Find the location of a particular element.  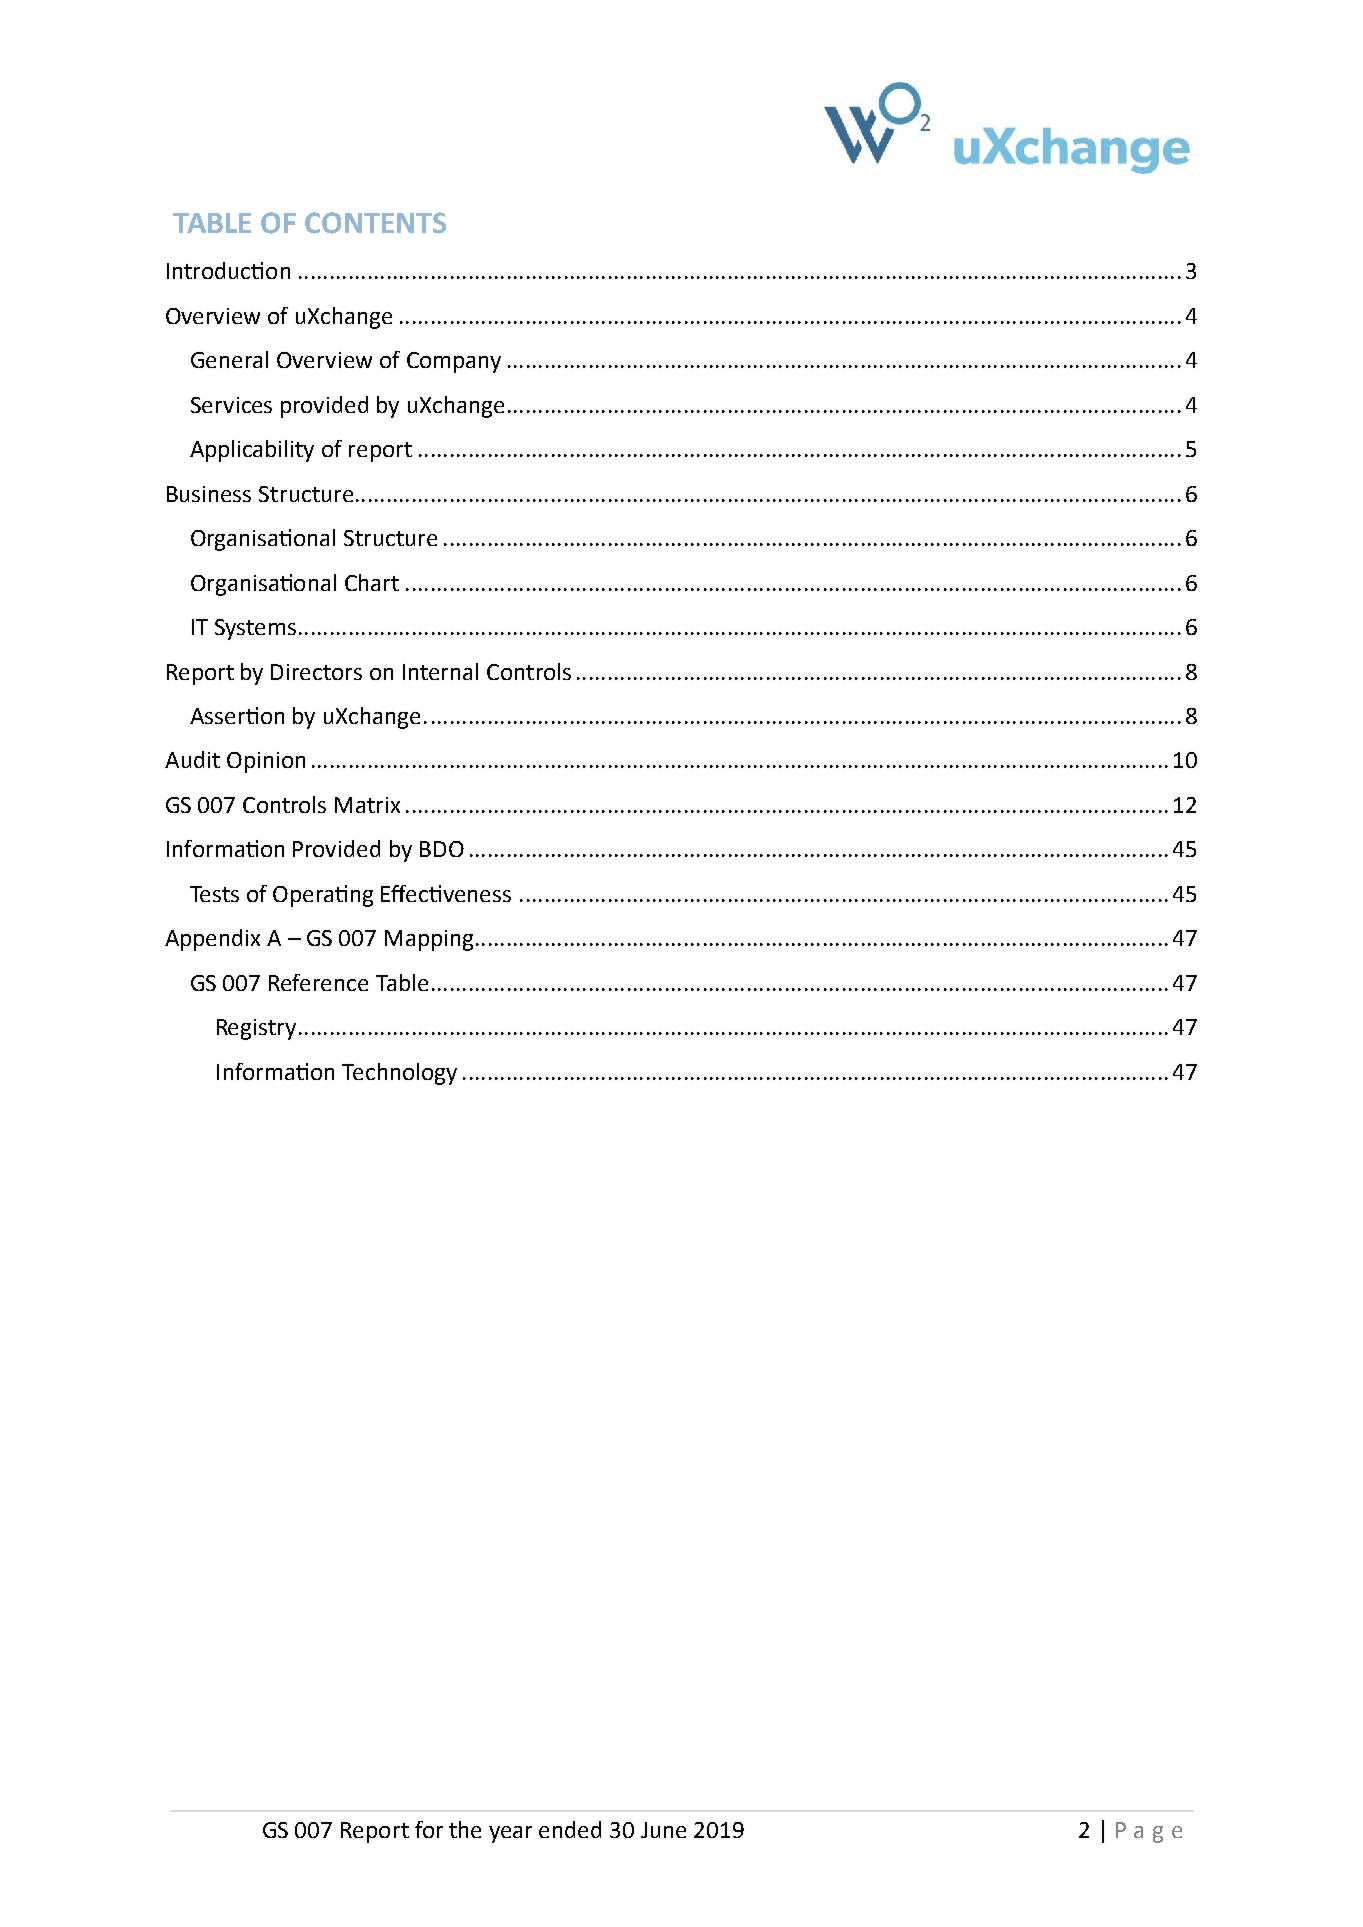

Introduction is located at coordinates (228, 270).
